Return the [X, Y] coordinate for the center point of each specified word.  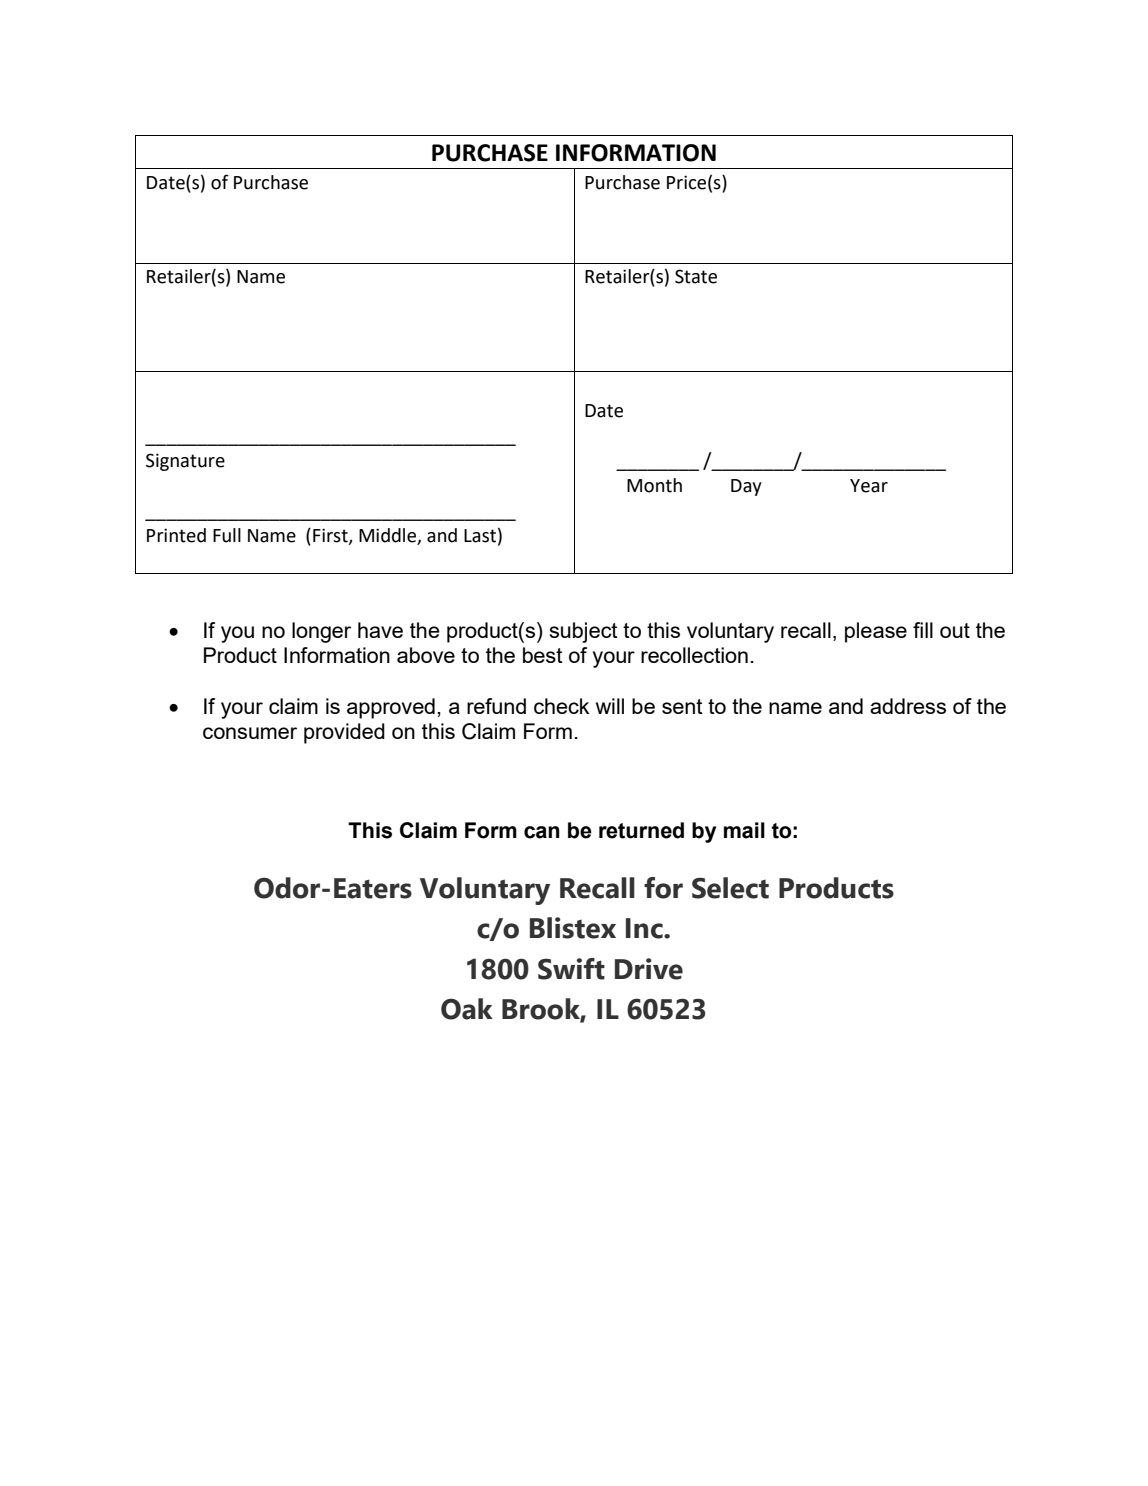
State [696, 276]
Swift [571, 969]
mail [744, 830]
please [876, 632]
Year [869, 486]
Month [654, 485]
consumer [250, 733]
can [542, 832]
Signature [185, 462]
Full [227, 535]
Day [746, 487]
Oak [467, 1009]
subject [584, 632]
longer [321, 632]
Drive [649, 969]
